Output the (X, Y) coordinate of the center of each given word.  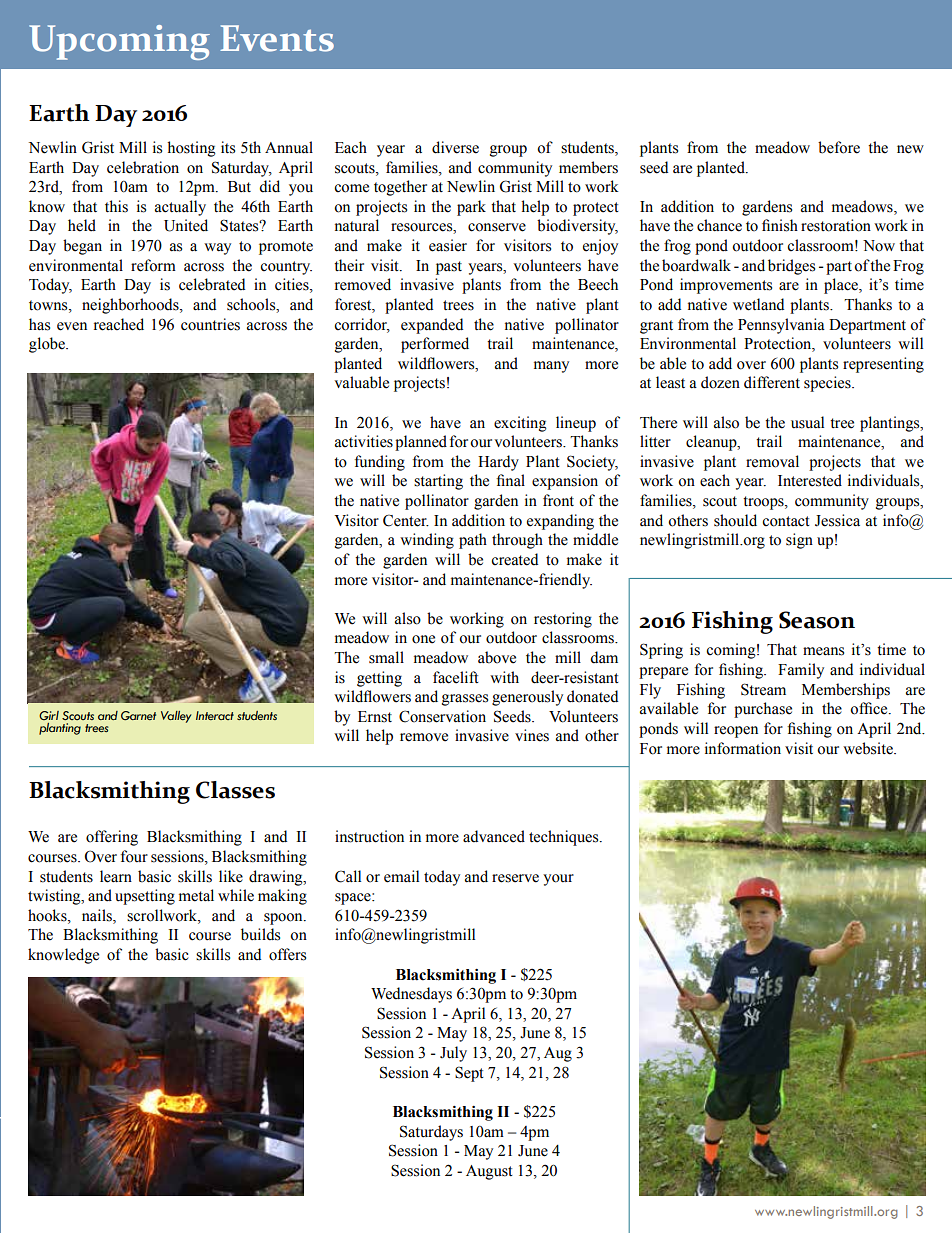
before (839, 147)
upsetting (145, 897)
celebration (143, 167)
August (489, 1172)
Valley (176, 717)
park (471, 208)
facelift (456, 677)
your (558, 880)
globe (48, 345)
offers (287, 954)
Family (801, 671)
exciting (520, 424)
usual (807, 422)
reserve (515, 878)
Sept (469, 1074)
